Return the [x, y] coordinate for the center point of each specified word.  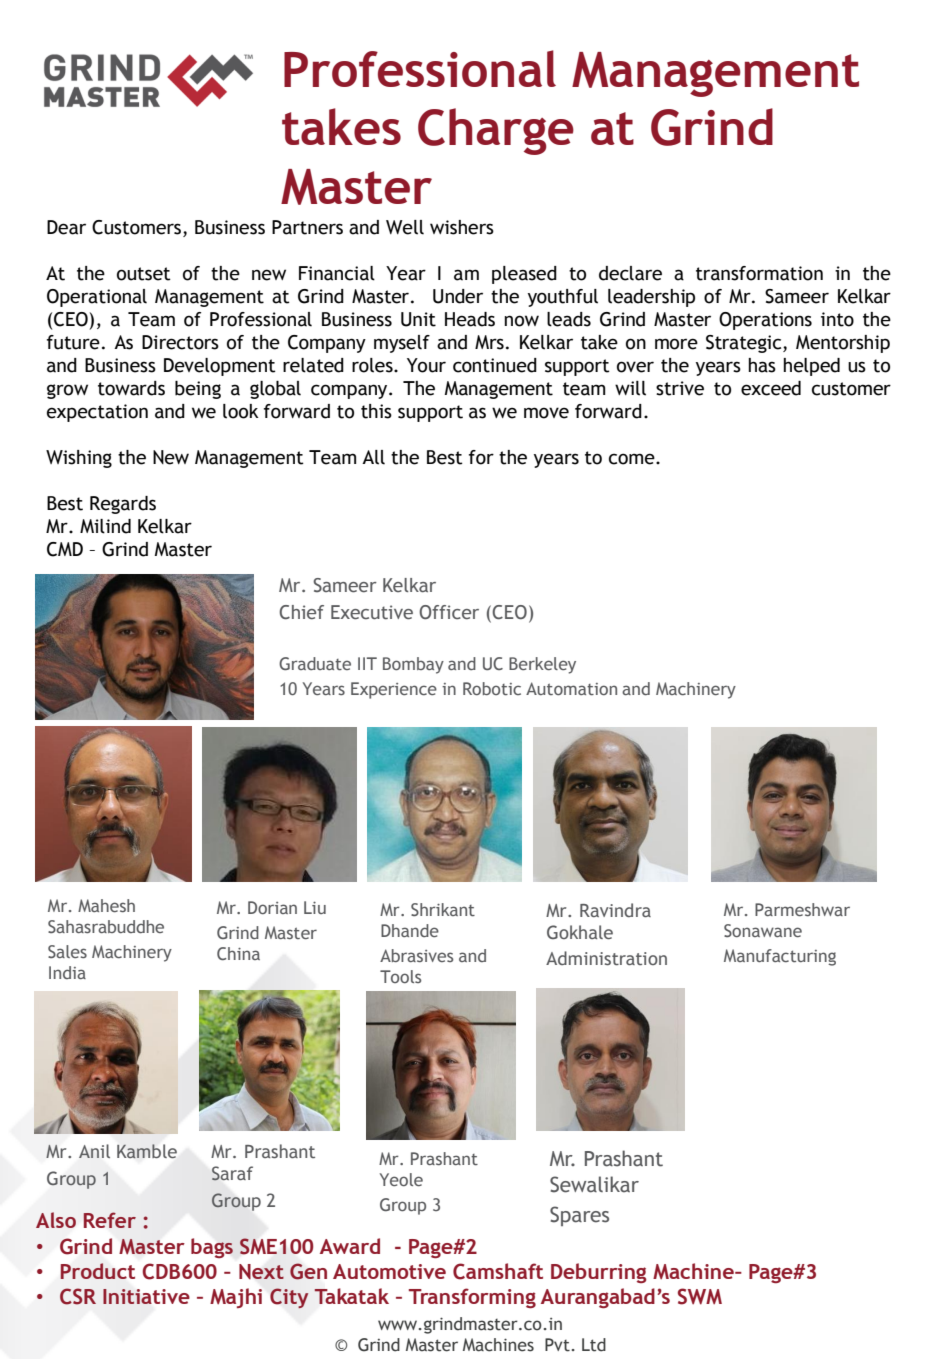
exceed [771, 388]
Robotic [492, 689]
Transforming [472, 1298]
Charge [496, 131]
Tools [400, 976]
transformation [759, 273]
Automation [571, 689]
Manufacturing [780, 957]
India [67, 972]
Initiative [146, 1296]
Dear [66, 227]
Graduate [315, 664]
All [373, 457]
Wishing [79, 459]
